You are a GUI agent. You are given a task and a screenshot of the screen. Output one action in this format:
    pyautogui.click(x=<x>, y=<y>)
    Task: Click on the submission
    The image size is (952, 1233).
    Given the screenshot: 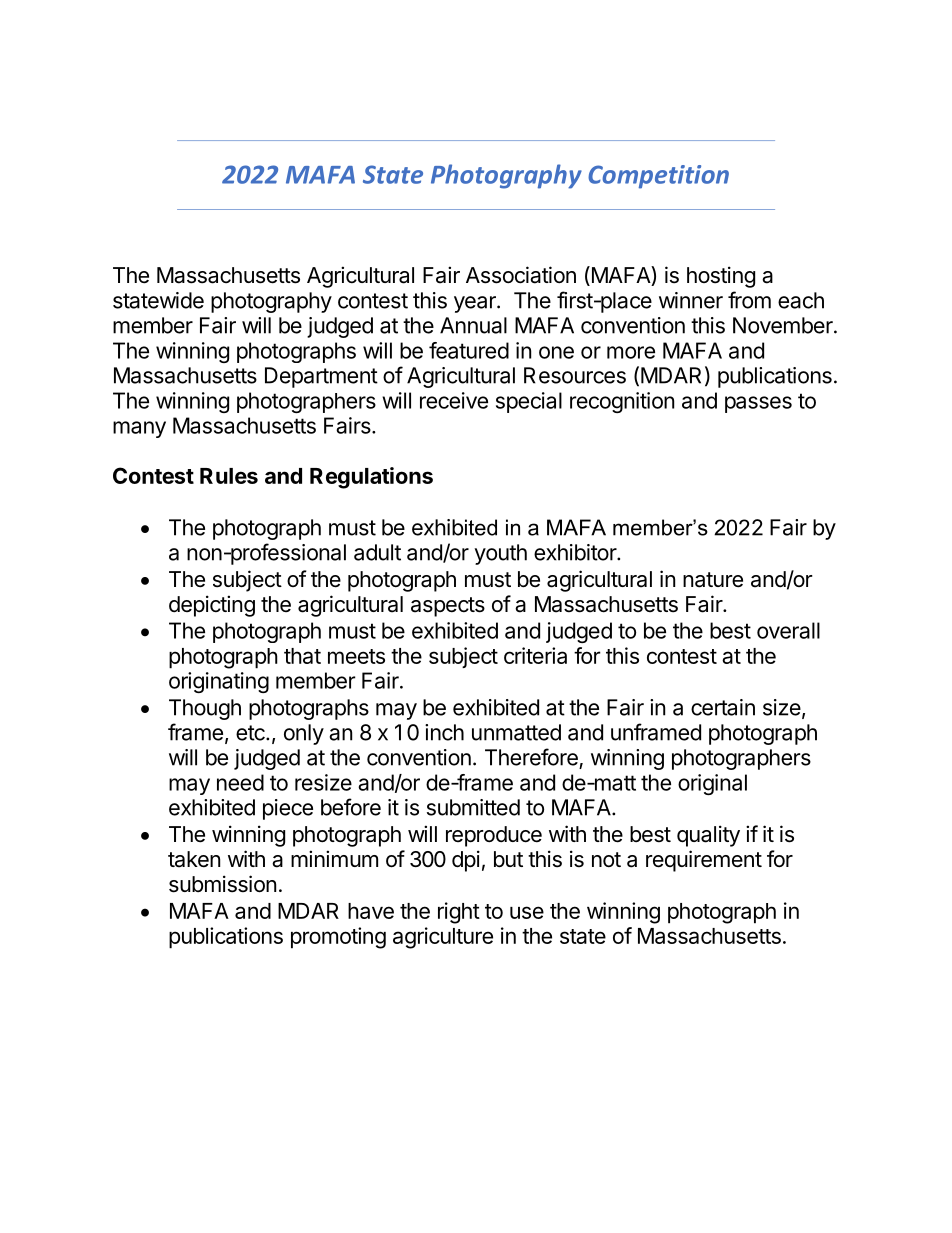 What is the action you would take?
    pyautogui.click(x=222, y=884)
